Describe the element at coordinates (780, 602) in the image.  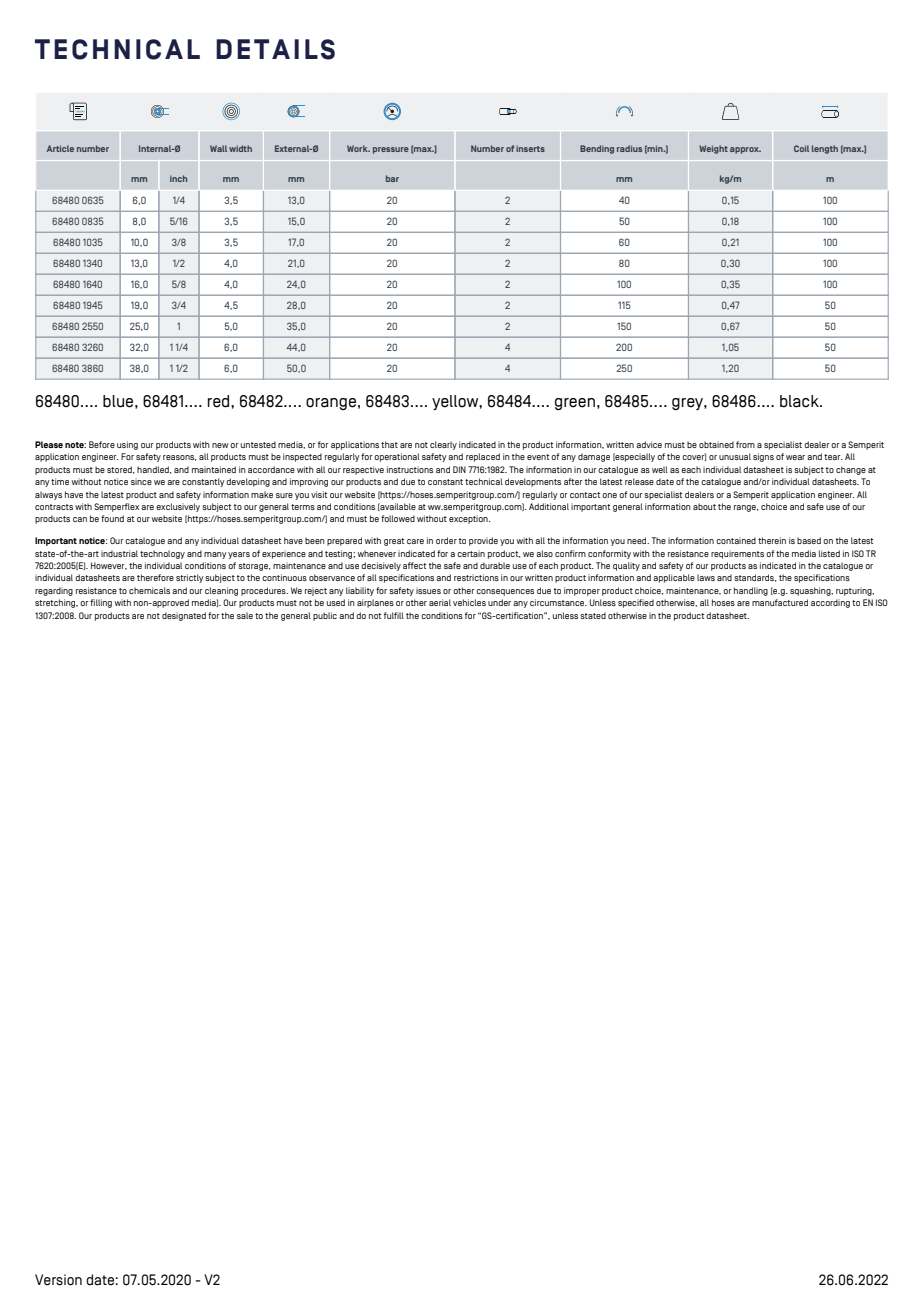
I see `manufactured` at that location.
